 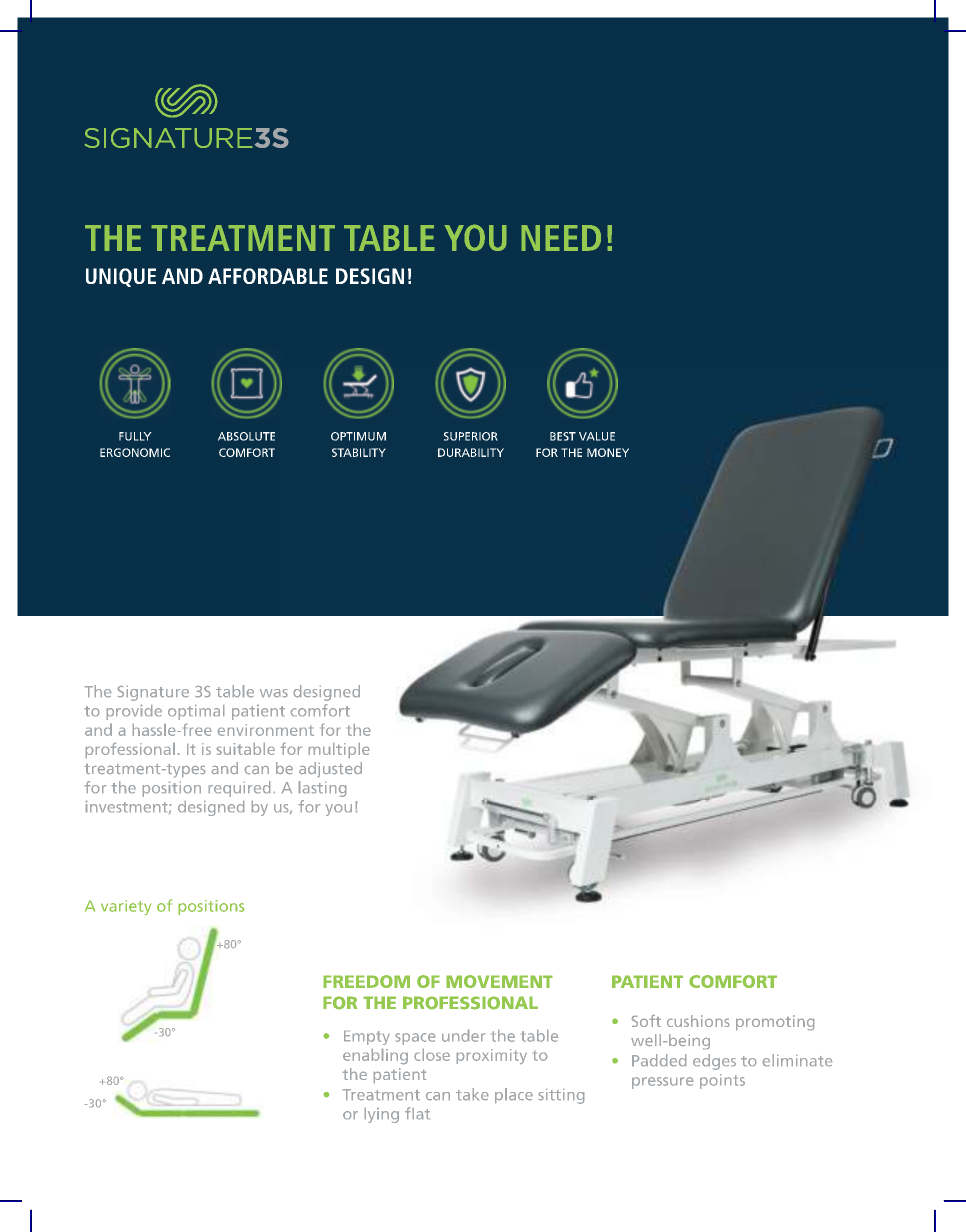 I want to click on VALUE, so click(x=597, y=436).
